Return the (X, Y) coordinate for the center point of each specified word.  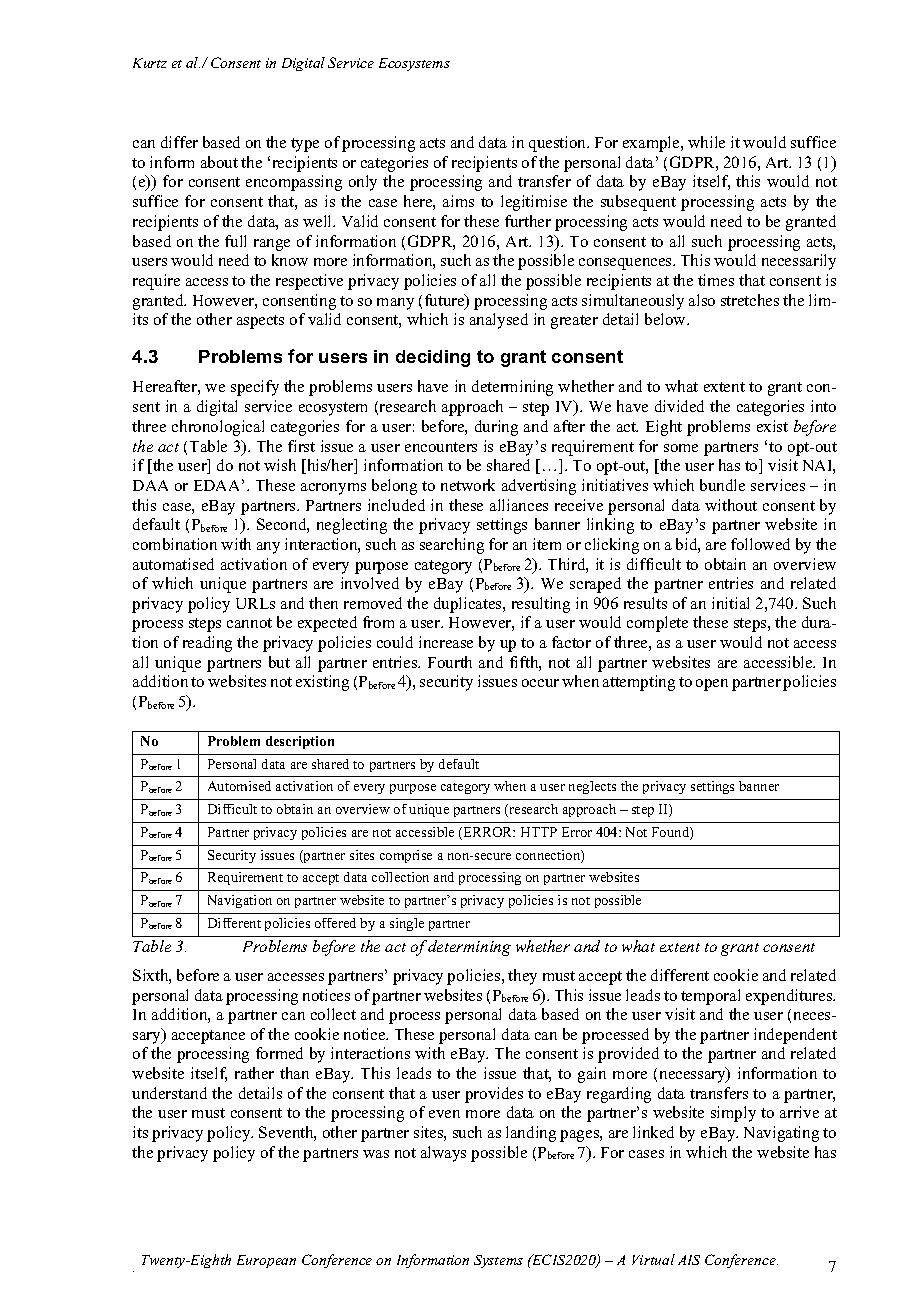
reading (207, 644)
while (706, 142)
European (266, 1261)
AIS (689, 1260)
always (443, 1154)
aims (458, 201)
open (712, 685)
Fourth (450, 662)
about (219, 162)
